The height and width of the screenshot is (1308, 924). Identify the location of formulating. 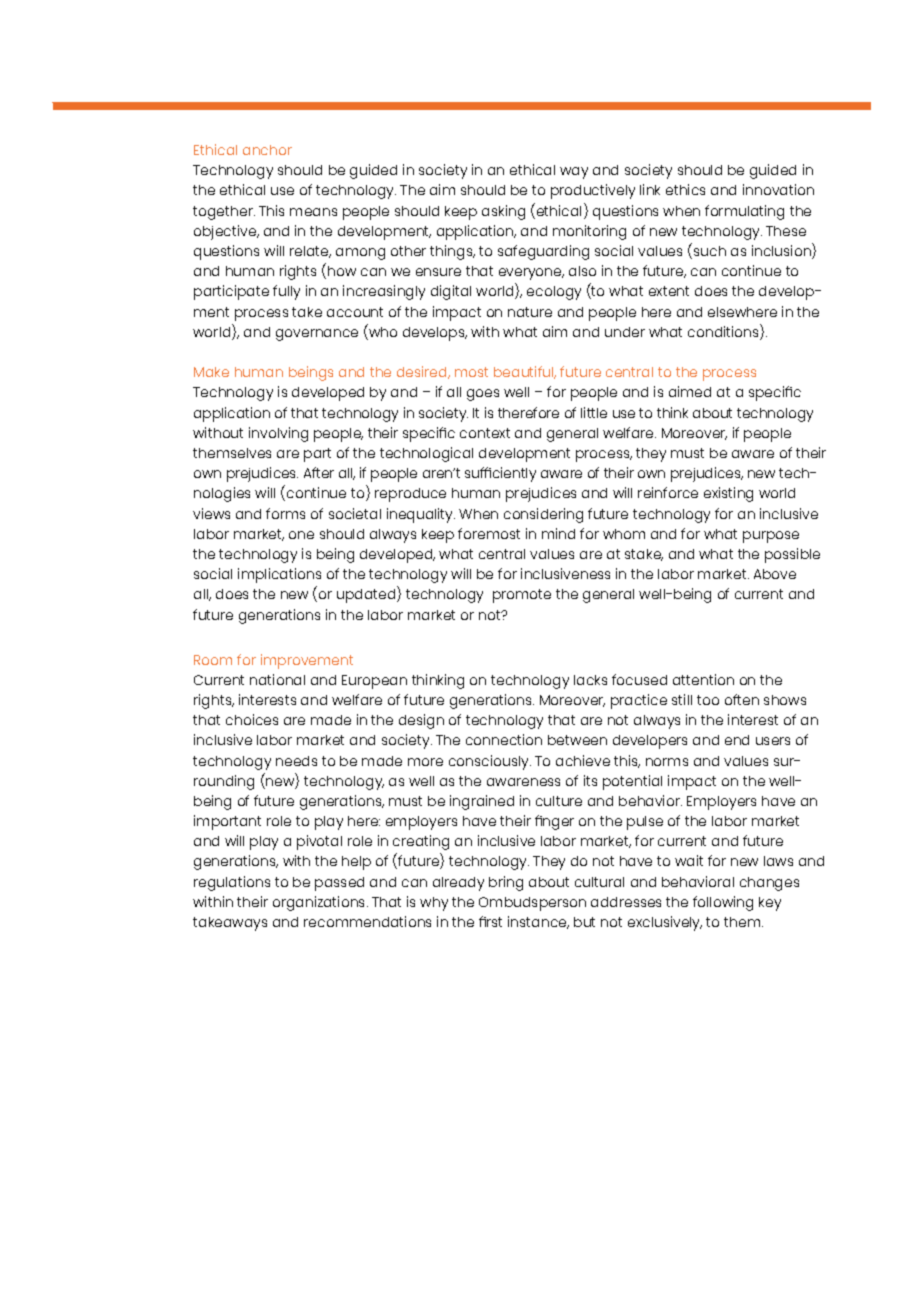
(744, 212).
